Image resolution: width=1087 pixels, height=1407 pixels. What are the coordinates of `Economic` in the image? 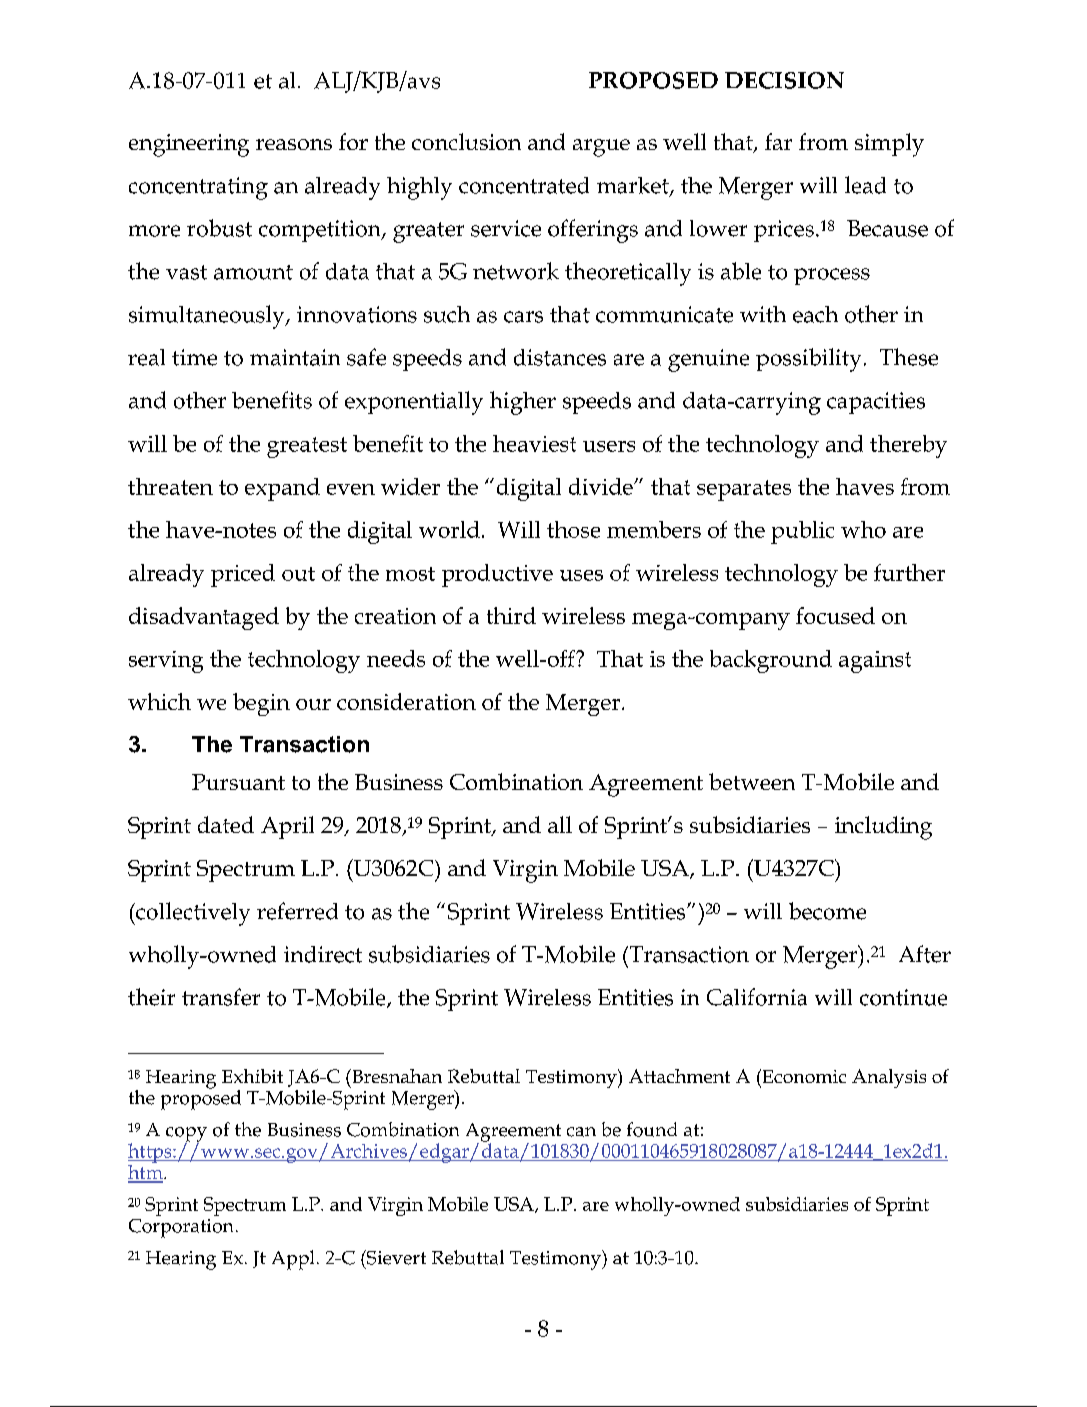 It's located at (803, 1076).
